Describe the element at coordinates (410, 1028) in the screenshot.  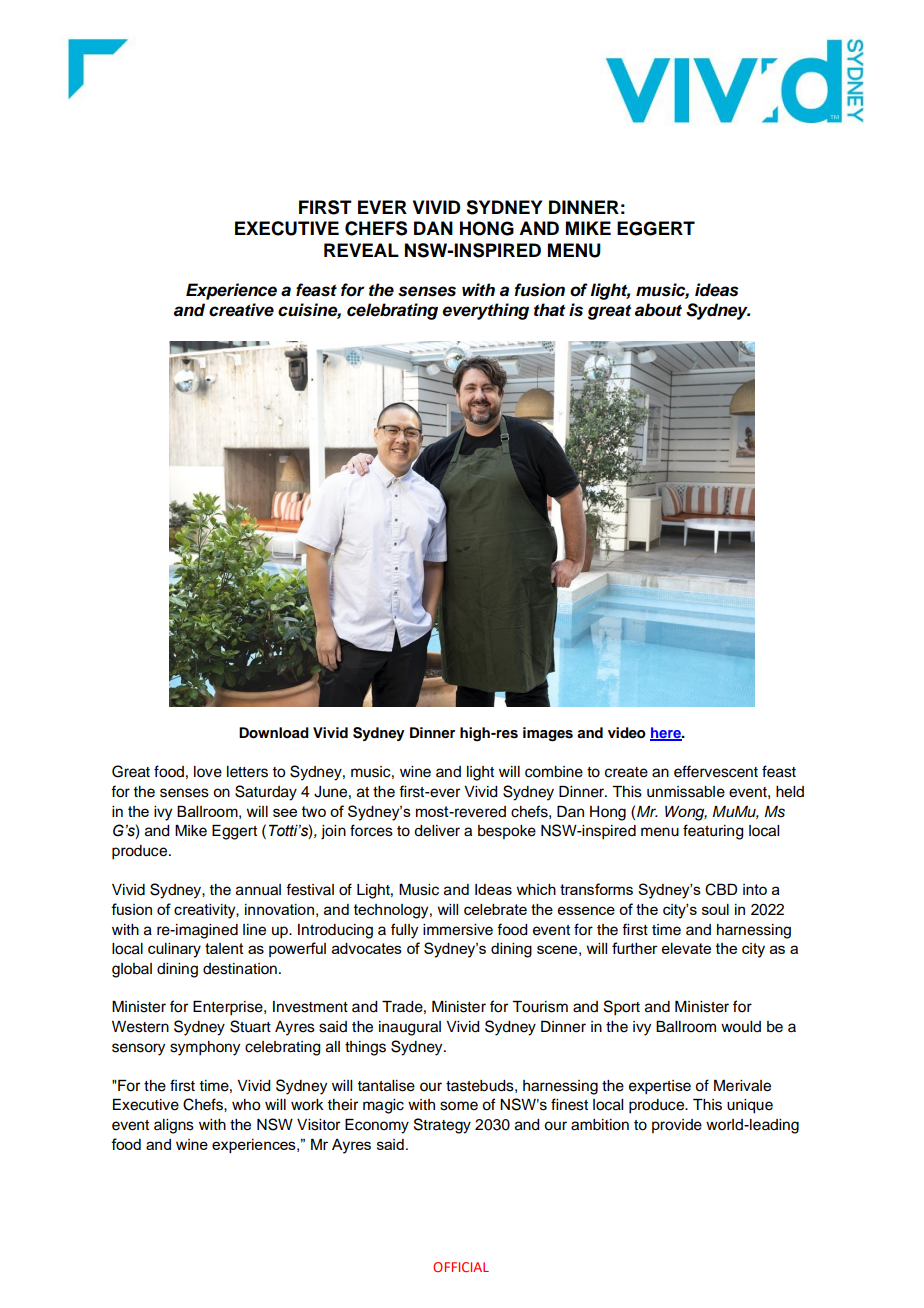
I see `inaugural` at that location.
